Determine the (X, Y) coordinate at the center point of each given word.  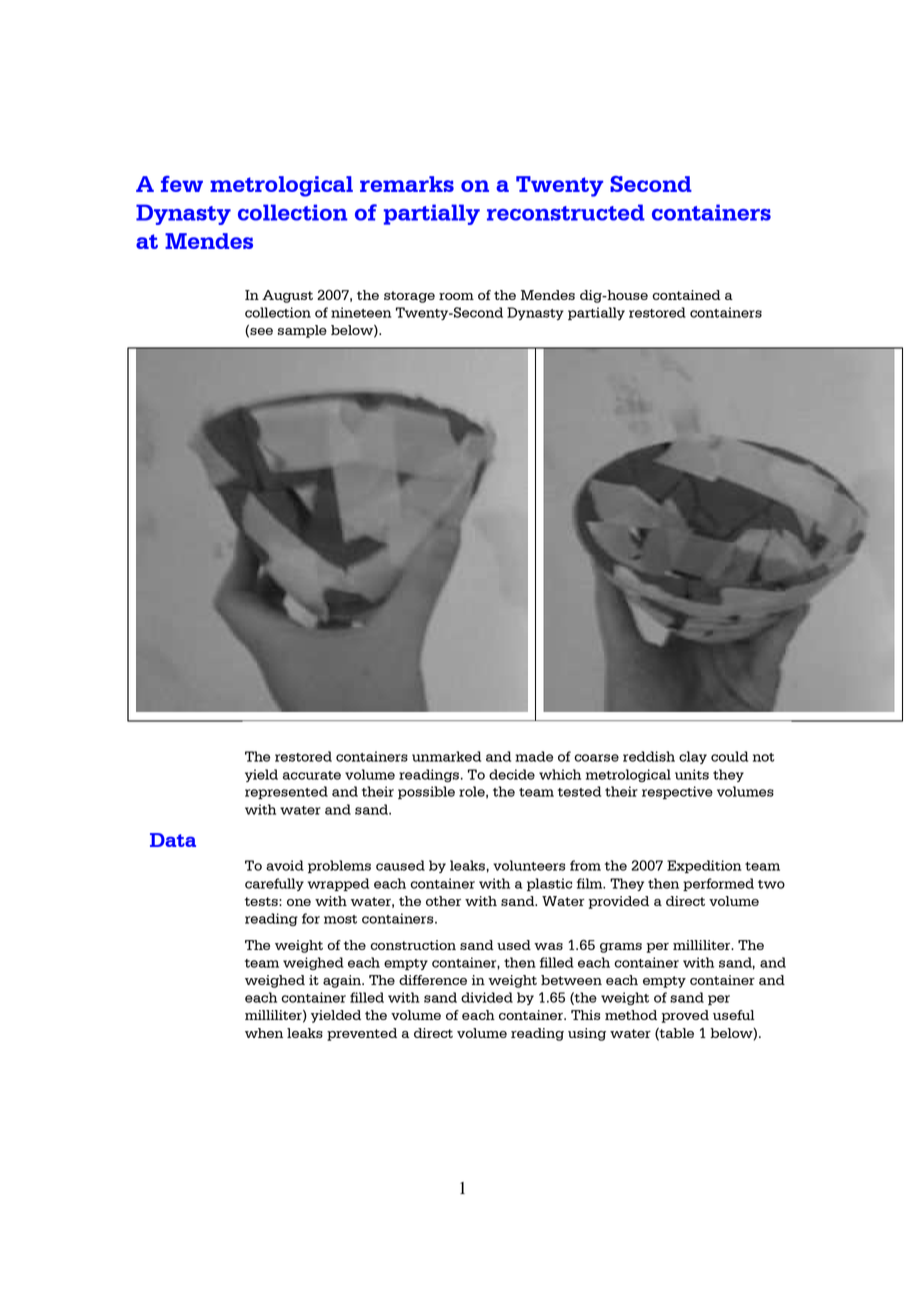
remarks (407, 184)
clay (693, 757)
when (264, 1033)
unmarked (446, 756)
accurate (312, 775)
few (182, 184)
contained (686, 295)
